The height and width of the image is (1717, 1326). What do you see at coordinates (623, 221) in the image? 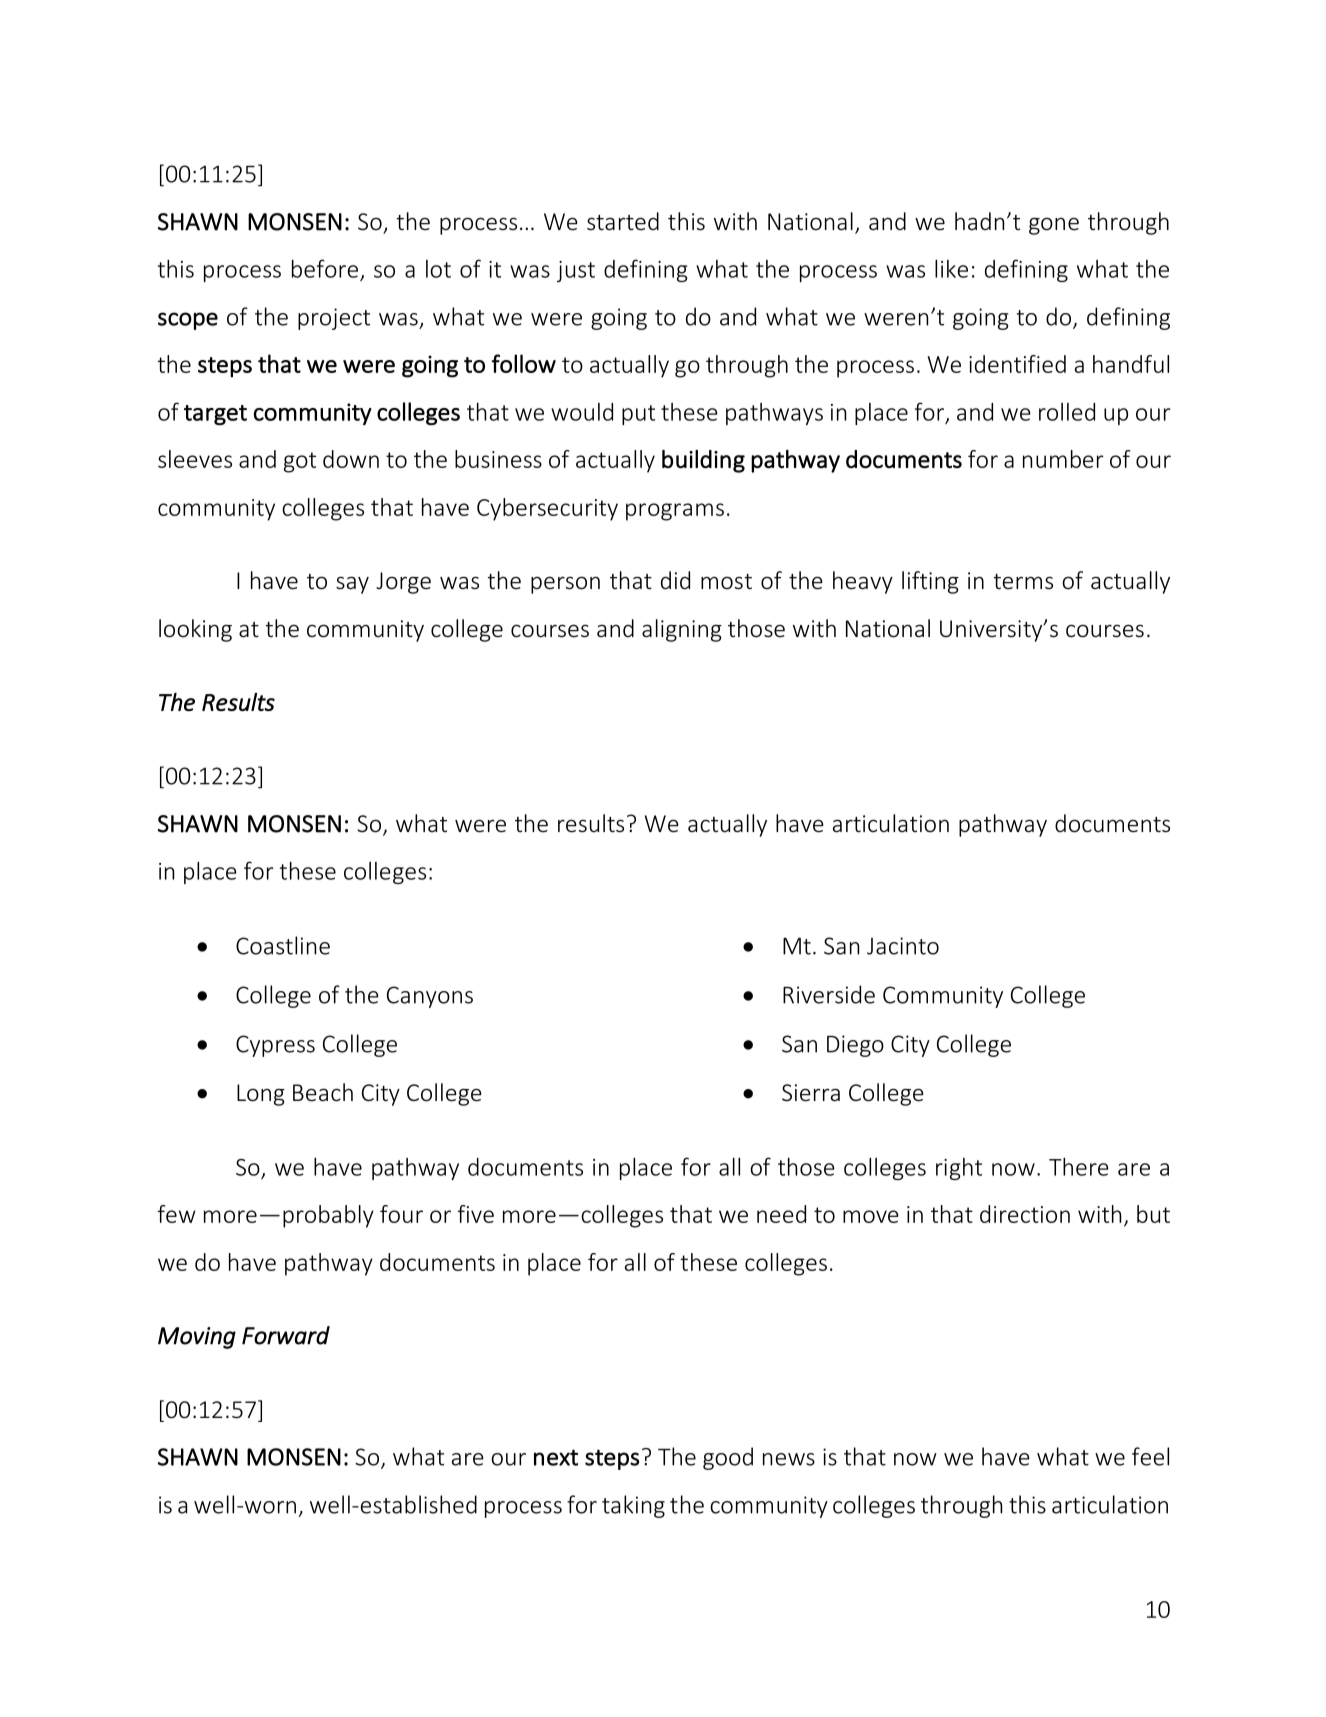
I see `started` at bounding box center [623, 221].
